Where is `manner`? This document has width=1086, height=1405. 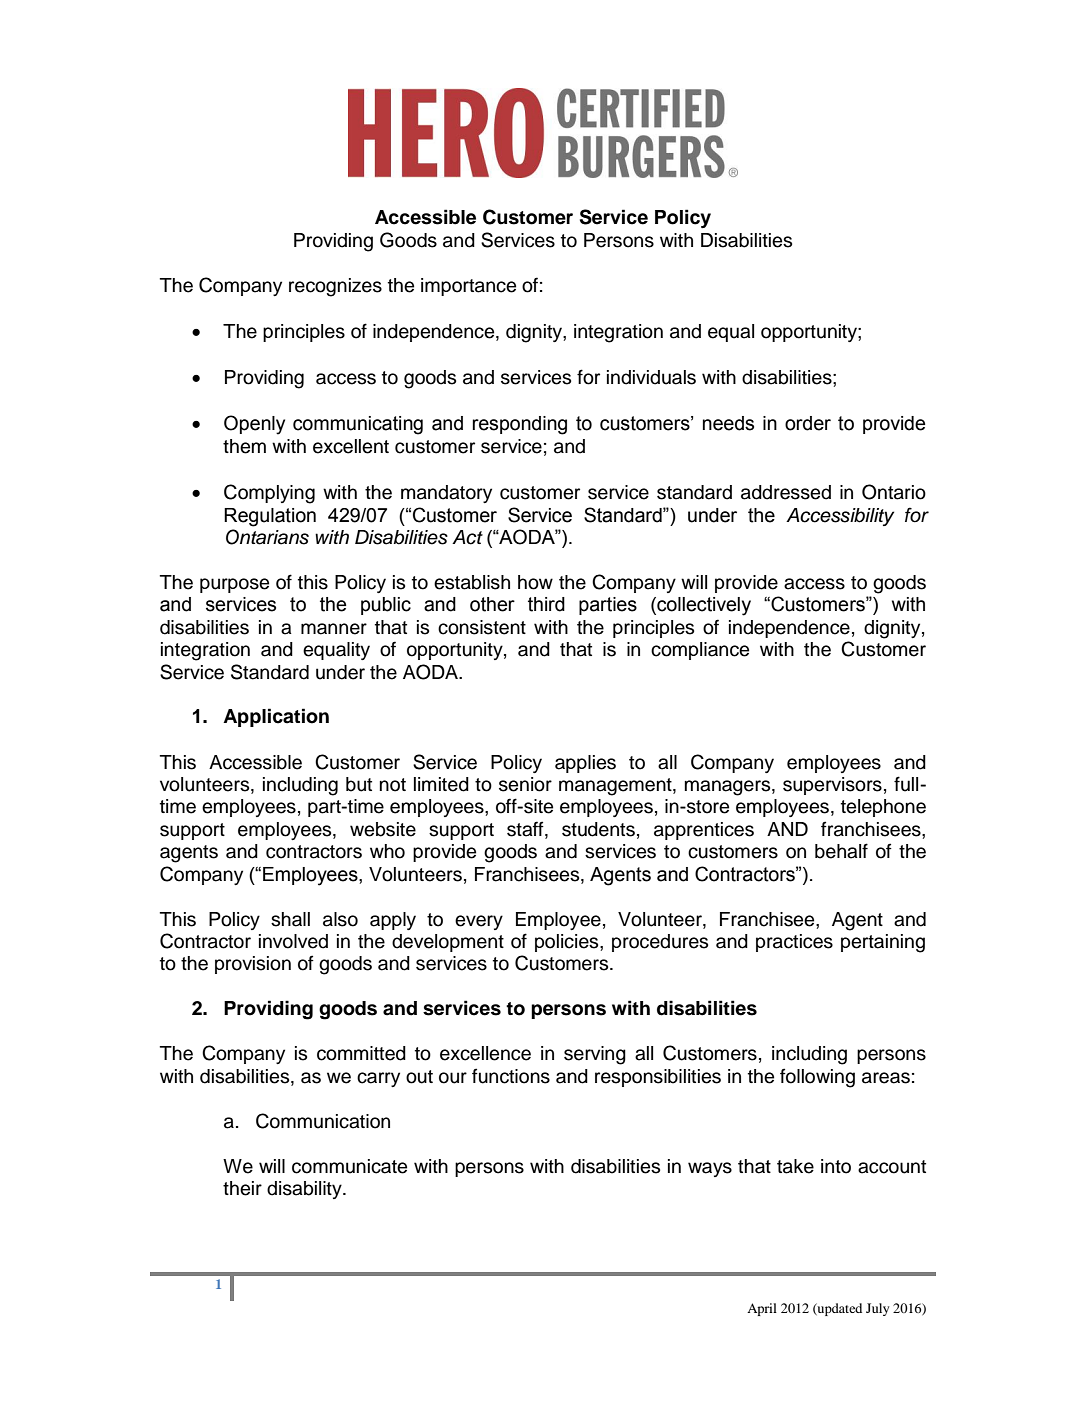
manner is located at coordinates (334, 629).
